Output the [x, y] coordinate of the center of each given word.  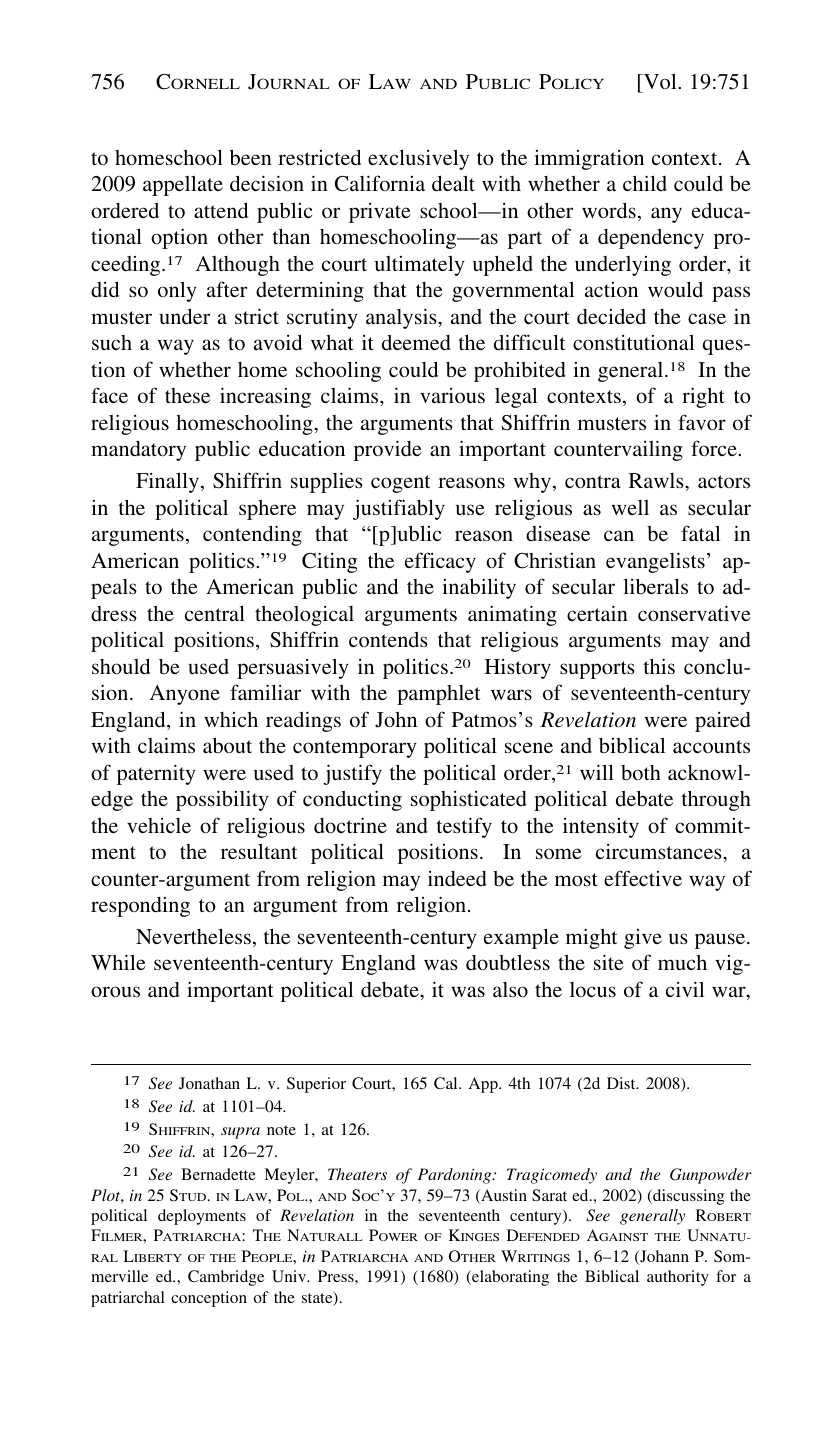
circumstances [660, 851]
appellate [183, 185]
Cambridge [226, 1278]
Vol [660, 81]
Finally [167, 482]
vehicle [159, 825]
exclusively [418, 159]
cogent [401, 484]
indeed [457, 878]
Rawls [657, 480]
